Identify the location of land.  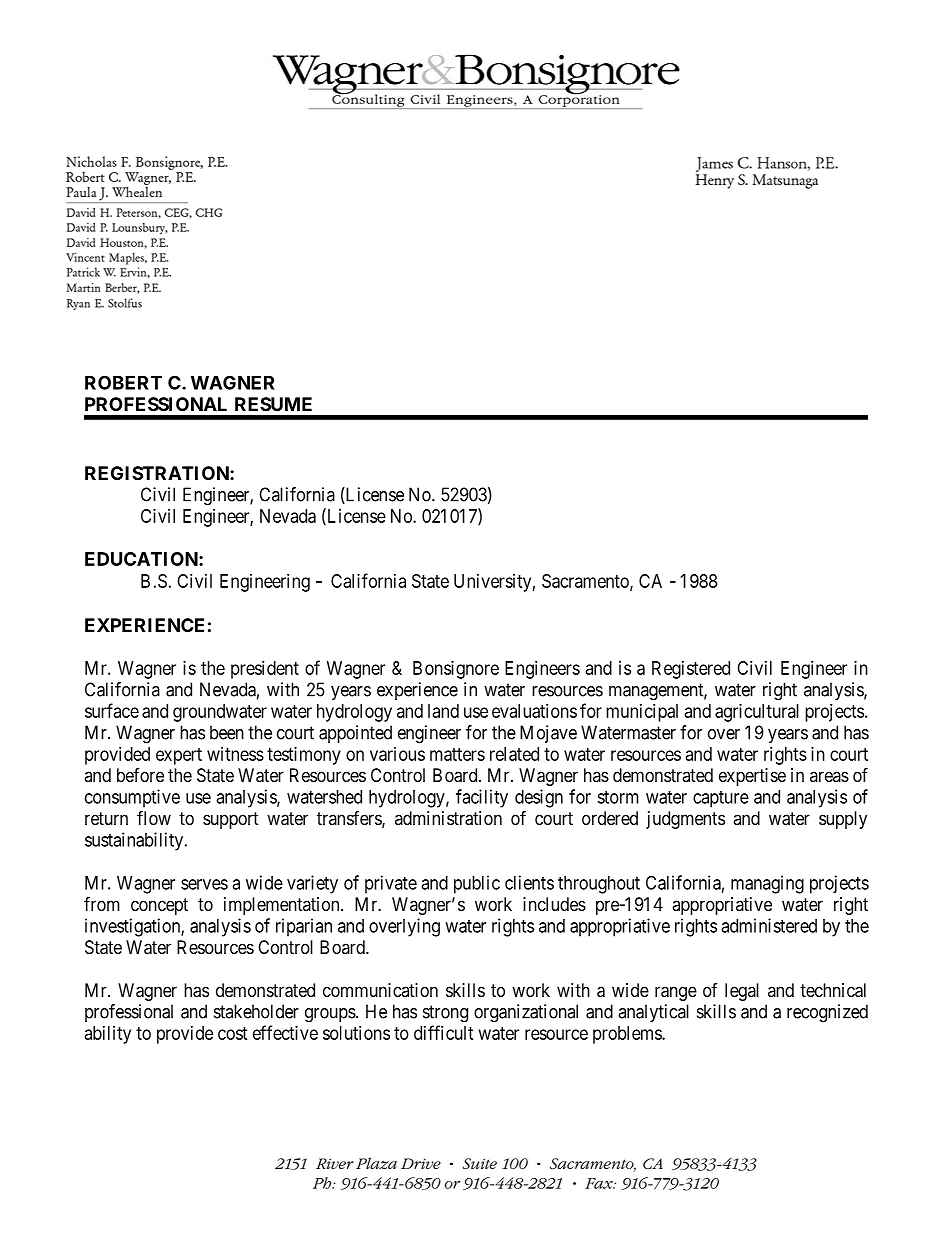
(443, 711).
